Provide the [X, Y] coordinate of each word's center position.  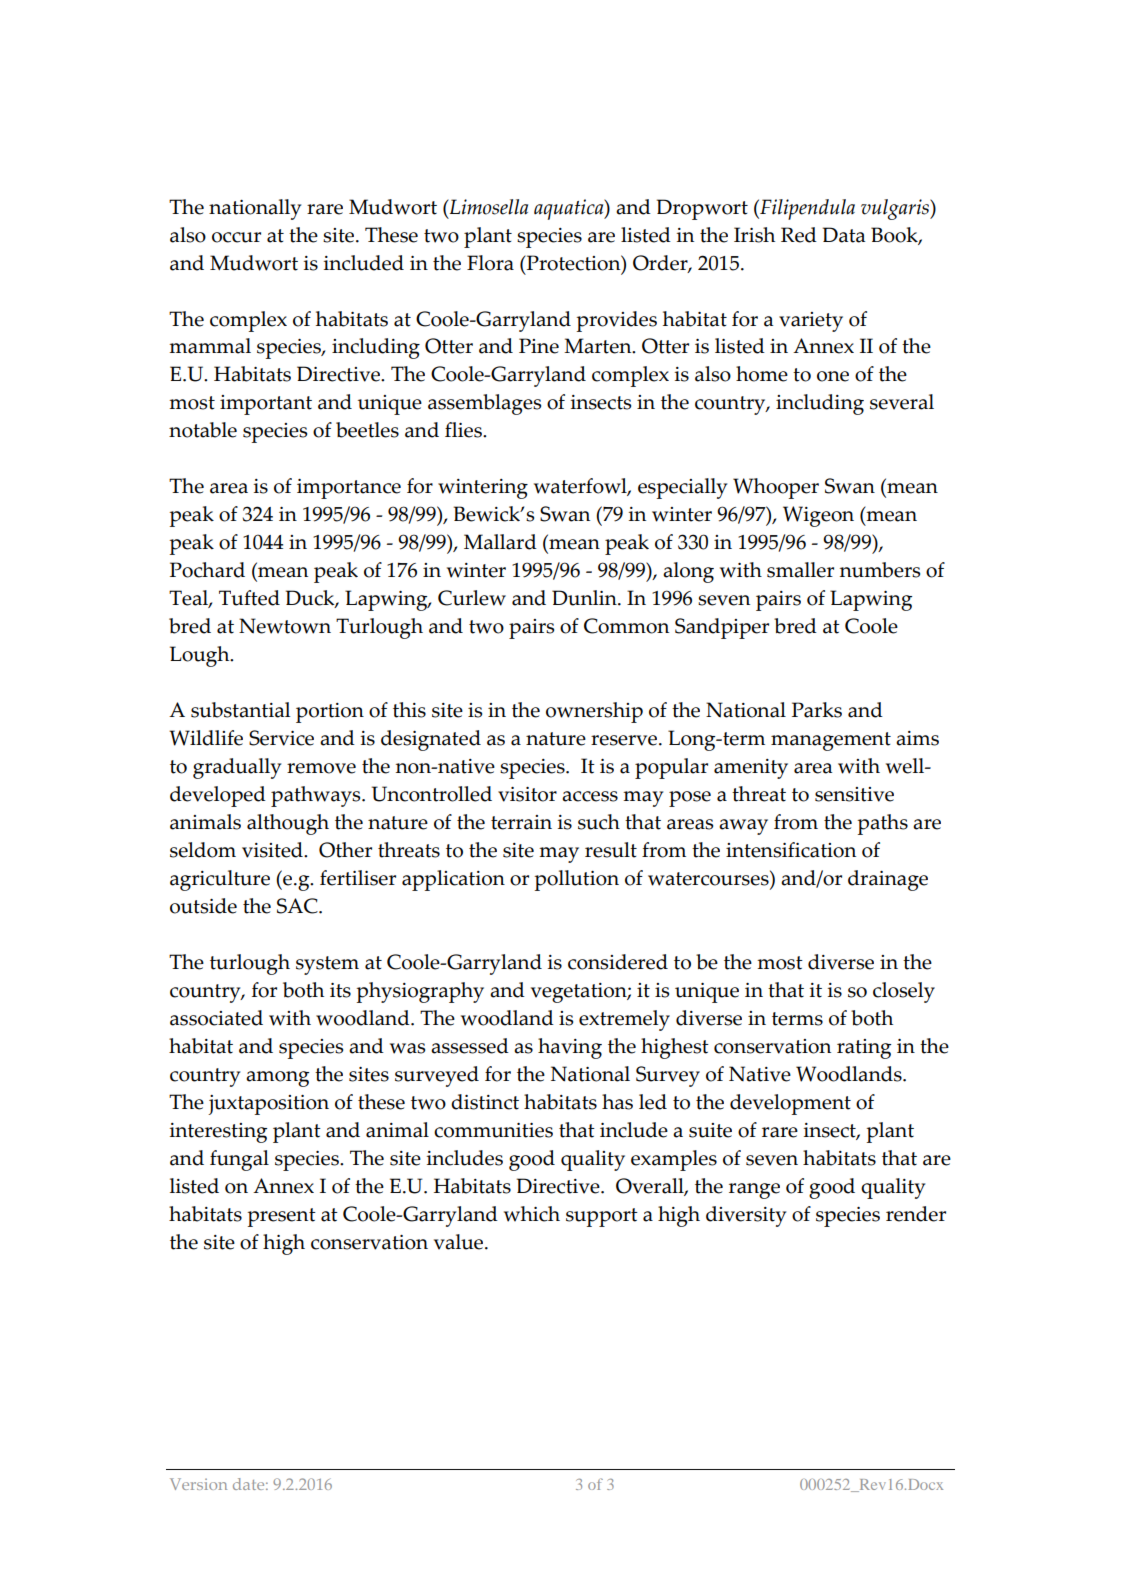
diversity [746, 1216]
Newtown [285, 626]
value [460, 1242]
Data [844, 235]
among [277, 1079]
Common [626, 626]
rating [864, 1049]
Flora [490, 263]
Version [198, 1484]
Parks [817, 710]
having [570, 1048]
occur [236, 237]
